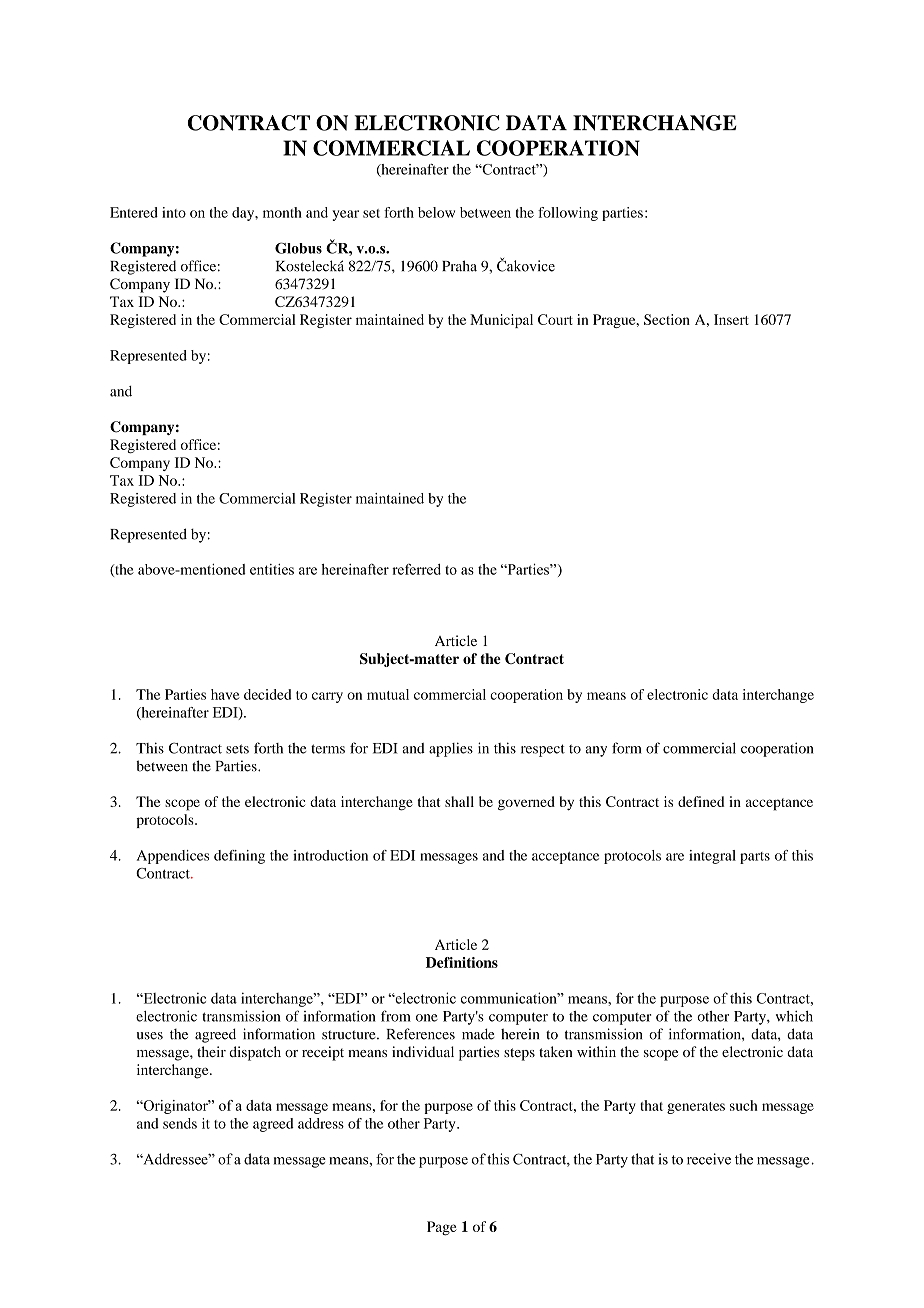 The image size is (924, 1308). I want to click on sends, so click(180, 1123).
